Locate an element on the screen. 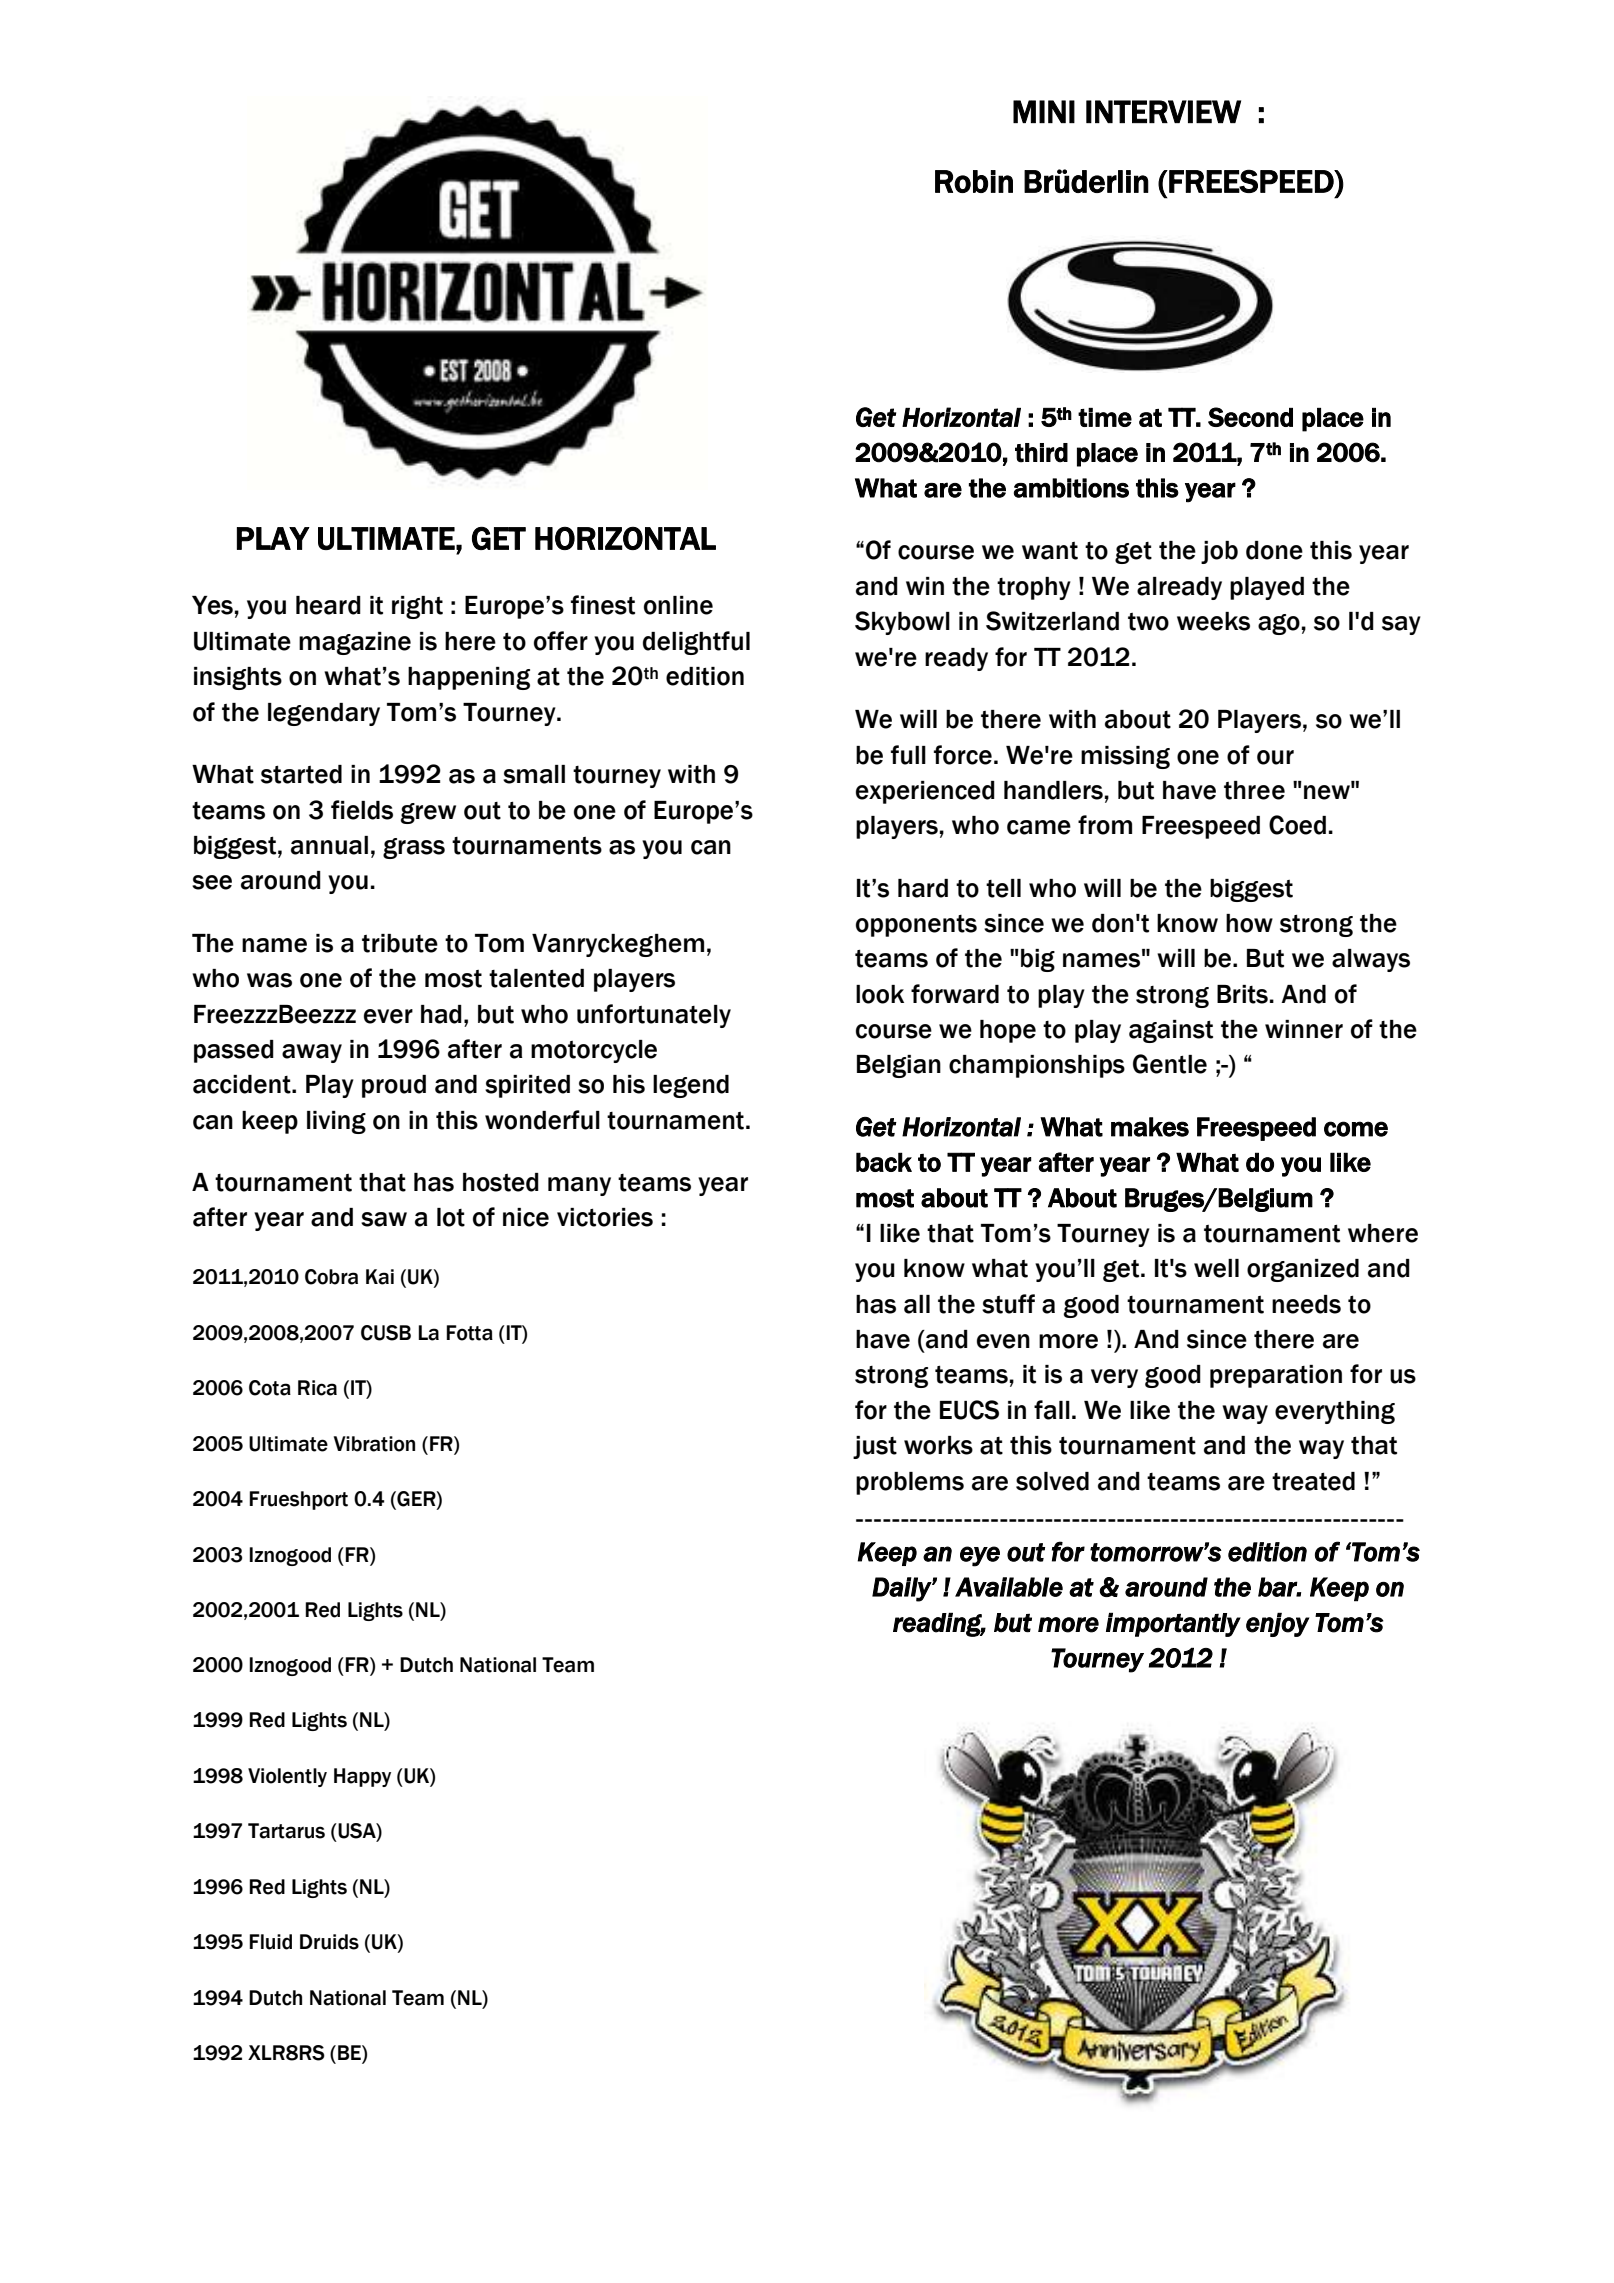 The width and height of the screenshot is (1614, 2283). Daily is located at coordinates (902, 1589).
